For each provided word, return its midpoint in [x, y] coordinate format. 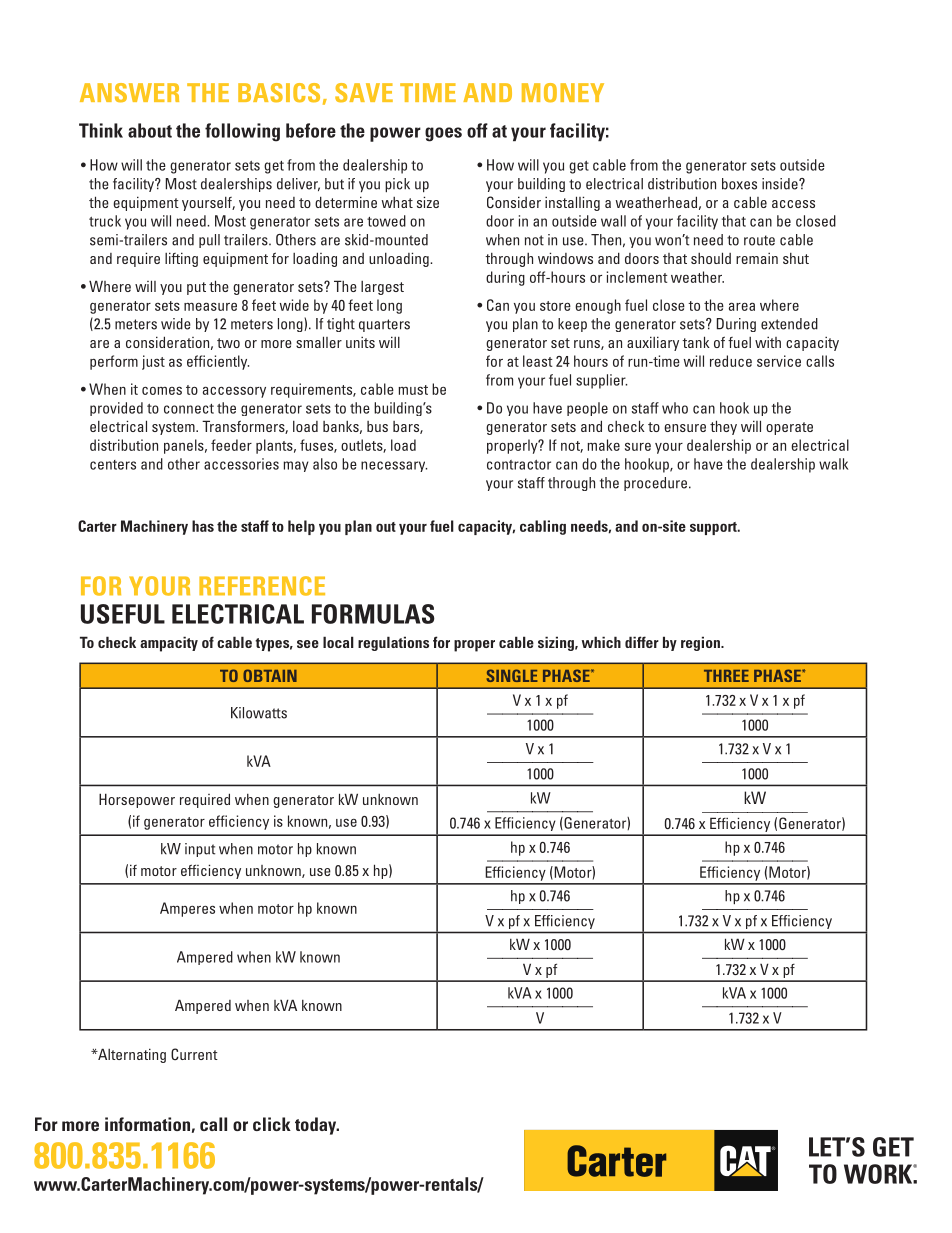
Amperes [187, 909]
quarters [384, 325]
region [701, 643]
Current [194, 1054]
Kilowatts [259, 713]
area [742, 306]
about [150, 130]
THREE [726, 676]
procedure [655, 484]
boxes [739, 184]
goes [443, 134]
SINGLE [512, 675]
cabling [543, 527]
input [200, 850]
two [228, 343]
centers [113, 465]
